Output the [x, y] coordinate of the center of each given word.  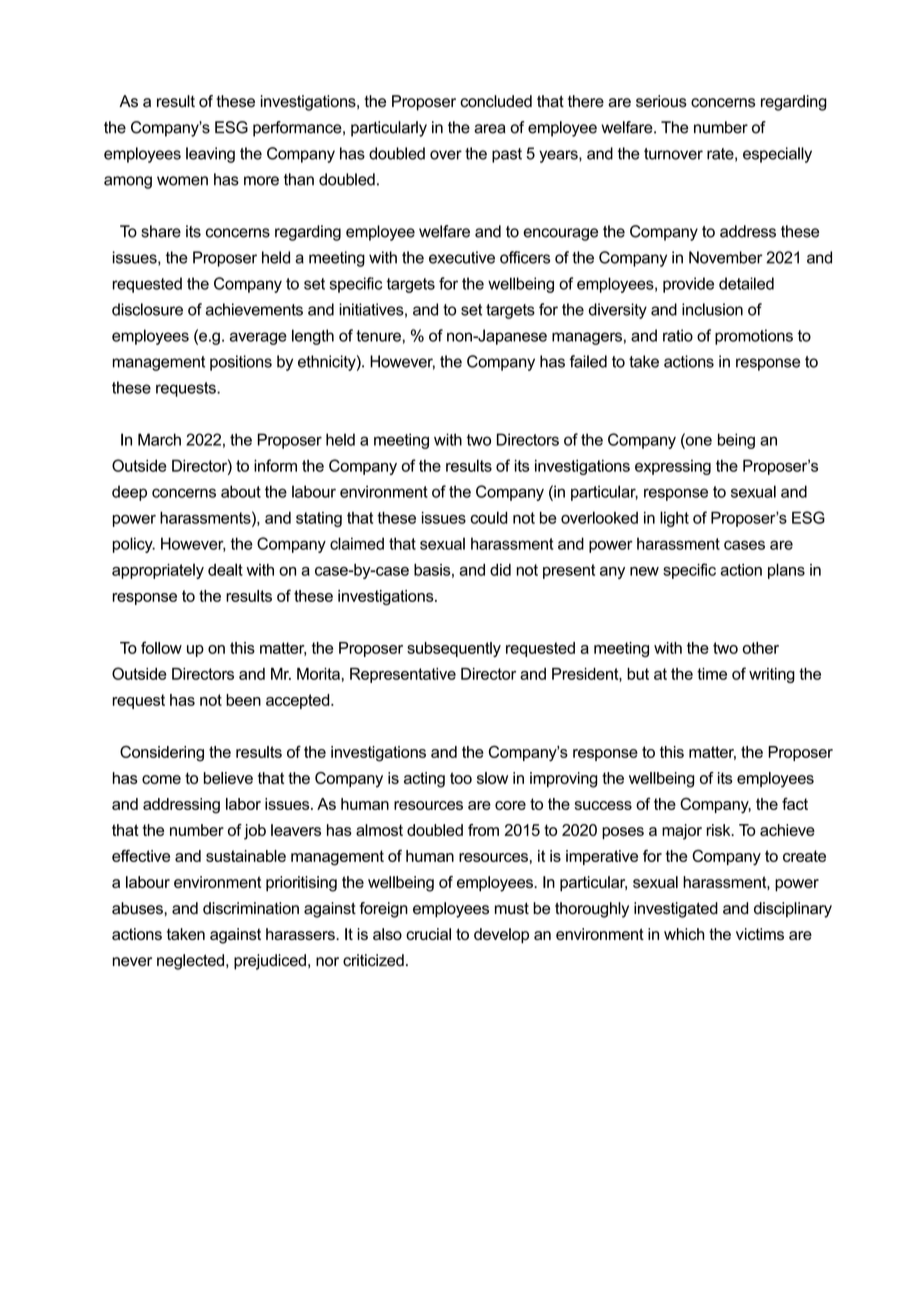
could [489, 517]
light [674, 519]
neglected [190, 962]
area [490, 129]
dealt [225, 569]
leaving [210, 155]
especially [777, 155]
